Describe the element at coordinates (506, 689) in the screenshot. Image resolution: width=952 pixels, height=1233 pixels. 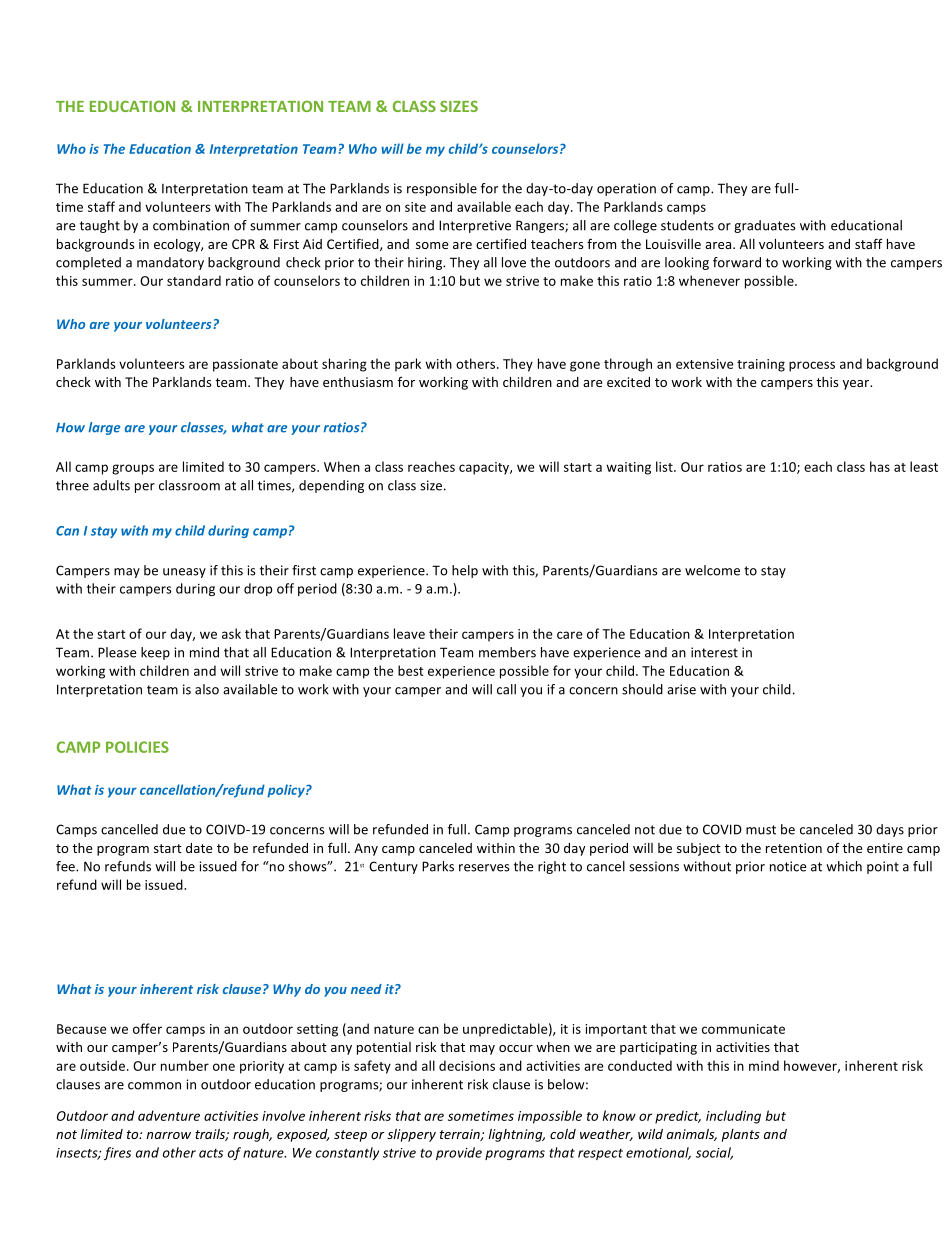
I see `call` at that location.
